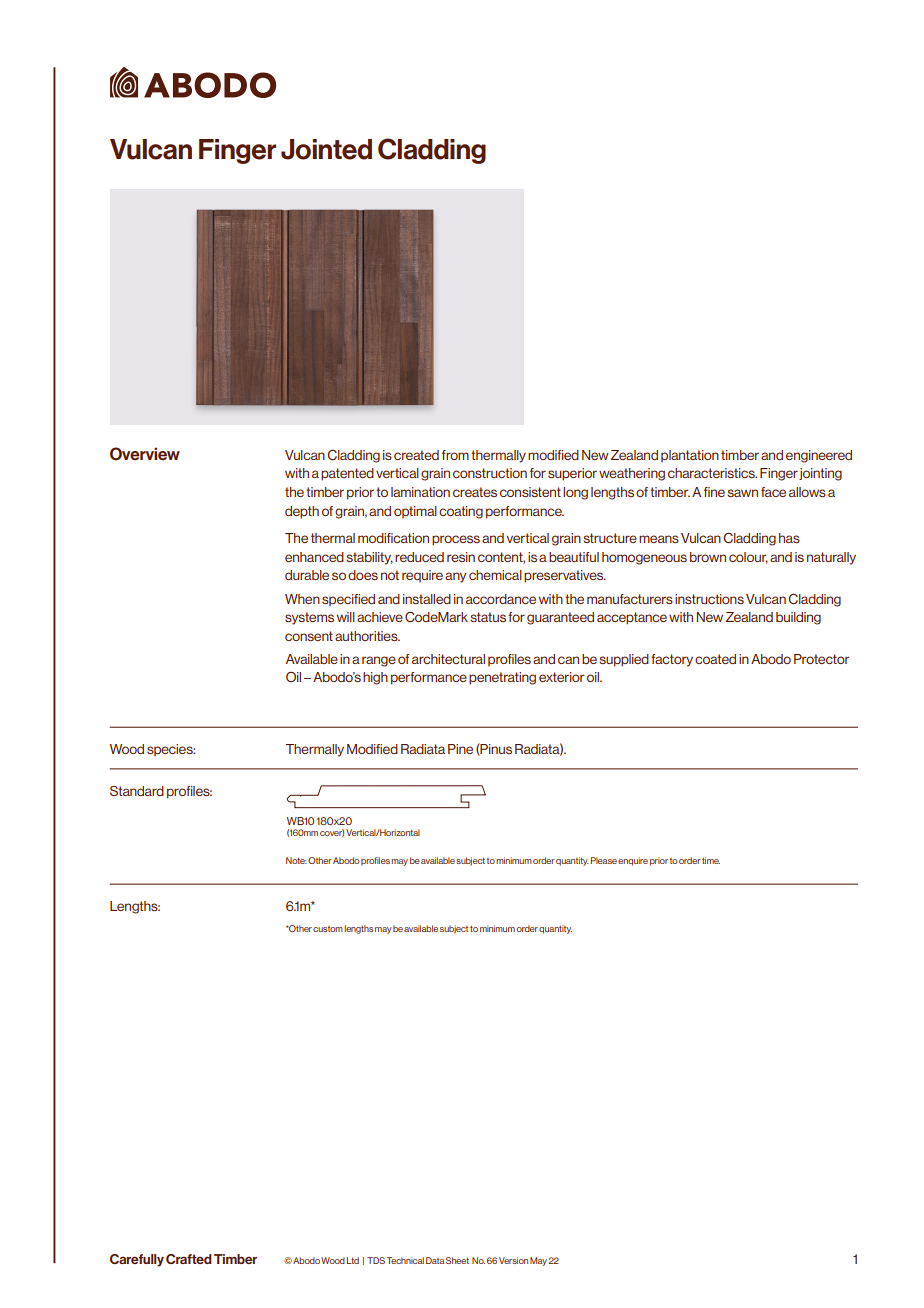  Describe the element at coordinates (748, 558) in the screenshot. I see `colour` at that location.
